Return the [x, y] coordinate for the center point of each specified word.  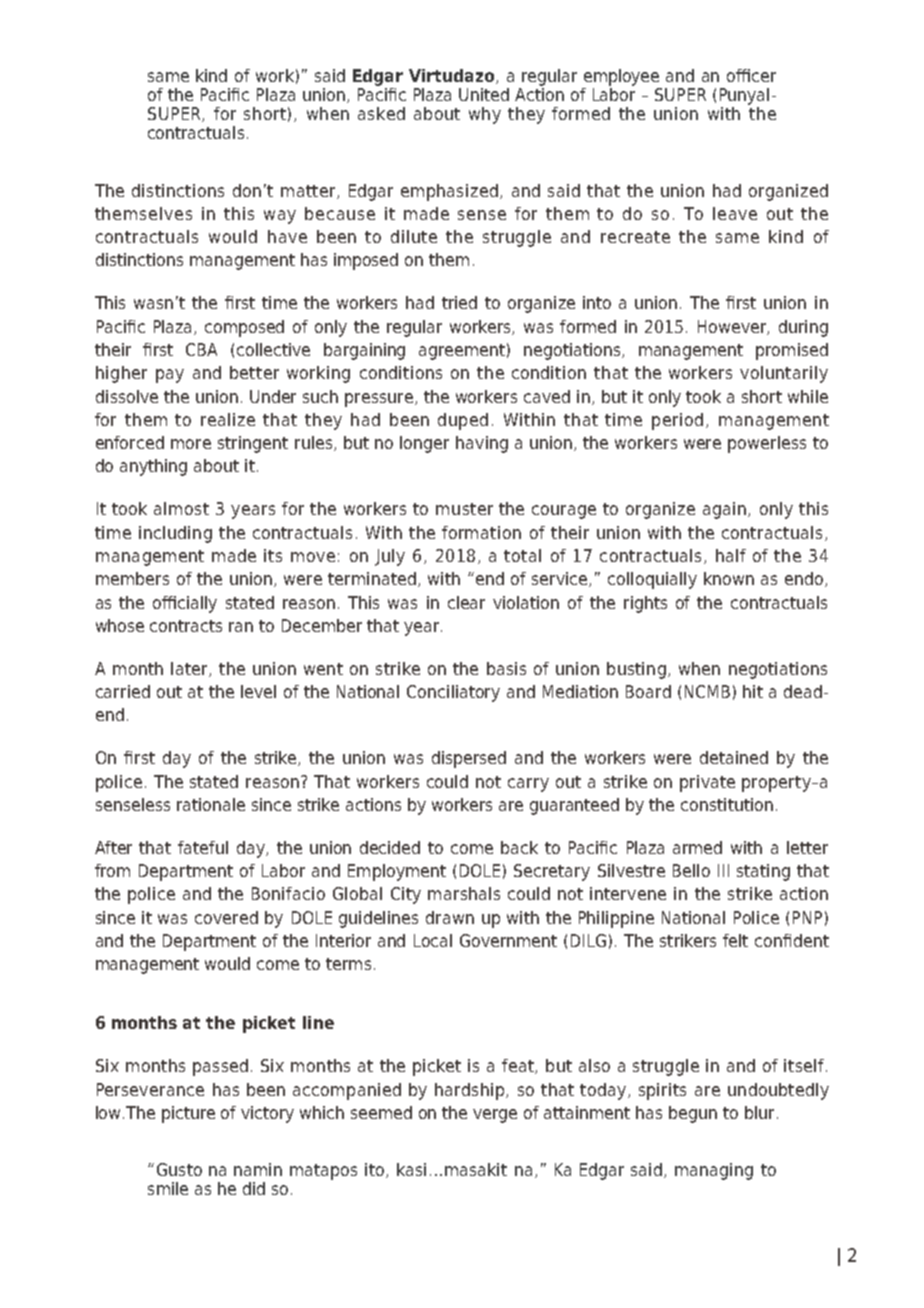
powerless [767, 444]
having [482, 444]
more [191, 444]
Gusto [179, 1169]
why [485, 115]
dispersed [469, 759]
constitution [727, 804]
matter [309, 192]
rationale [211, 804]
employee [621, 77]
